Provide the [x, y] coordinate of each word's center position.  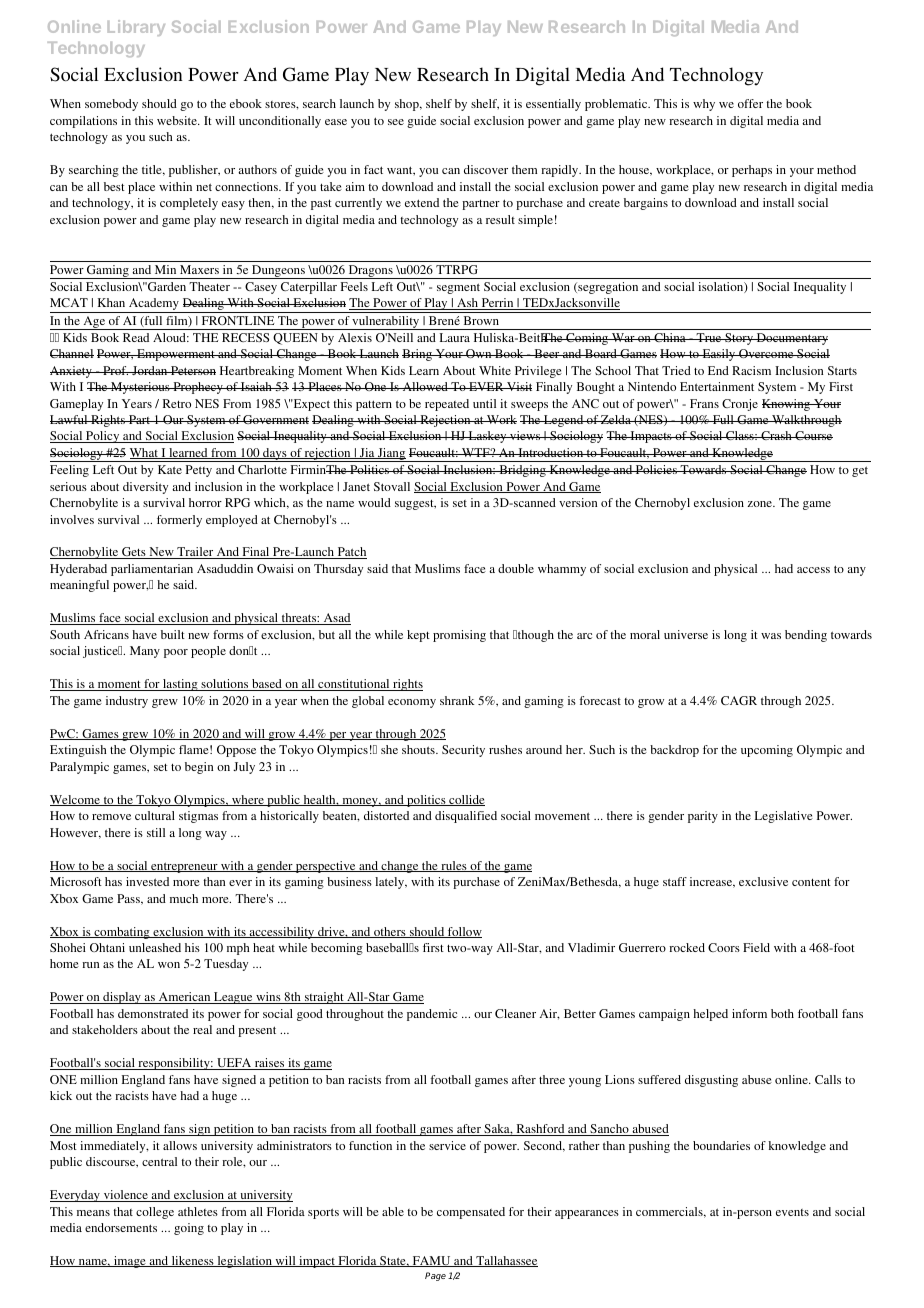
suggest [415, 505]
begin [199, 768]
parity [703, 817]
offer [750, 103]
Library [136, 28]
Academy [154, 305]
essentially [553, 105]
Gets [134, 553]
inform [749, 1013]
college [155, 1213]
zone [761, 504]
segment [458, 288]
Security [463, 751]
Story [739, 339]
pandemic [432, 1015]
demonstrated [153, 1013]
